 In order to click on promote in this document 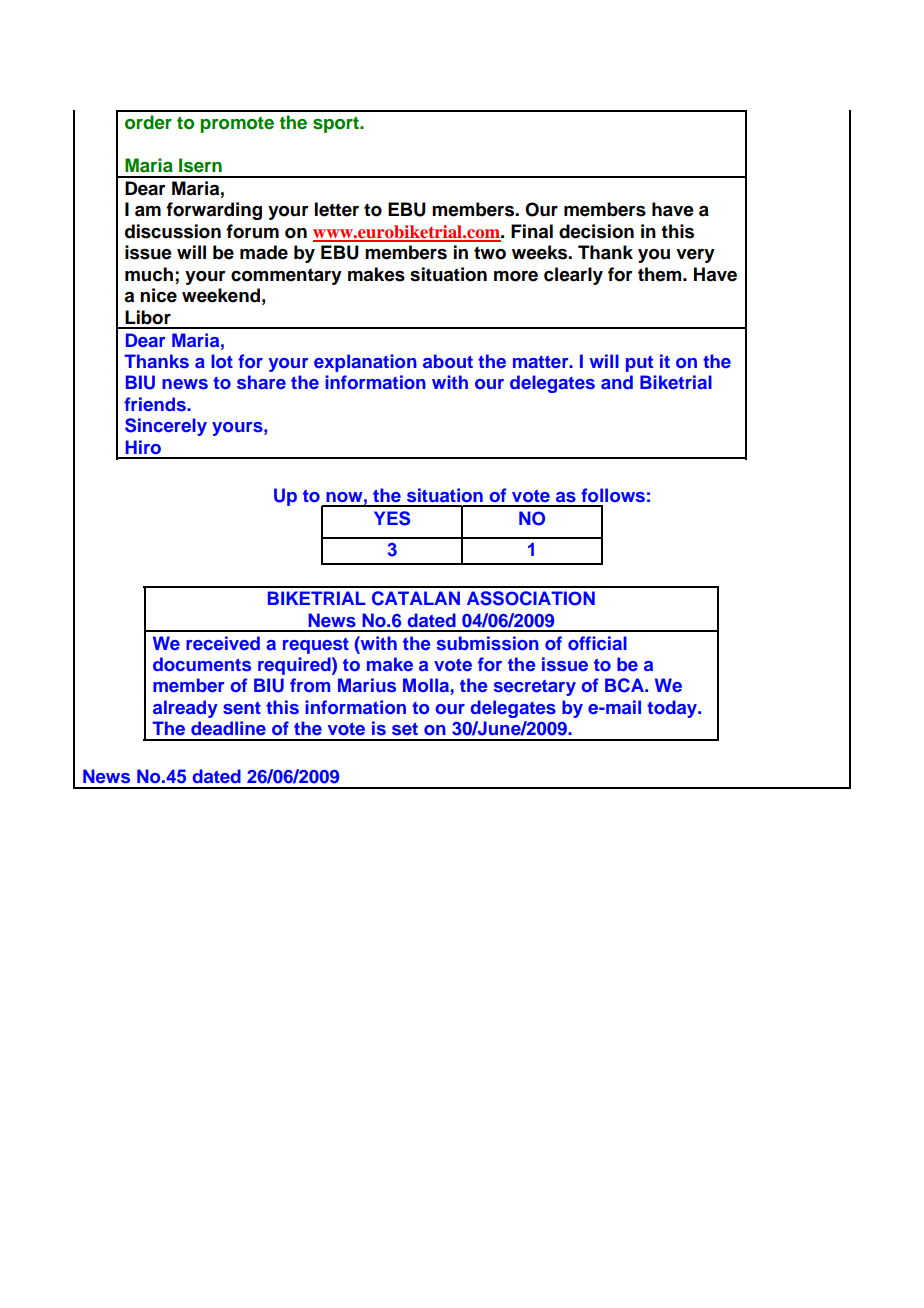, I will do `click(237, 125)`.
